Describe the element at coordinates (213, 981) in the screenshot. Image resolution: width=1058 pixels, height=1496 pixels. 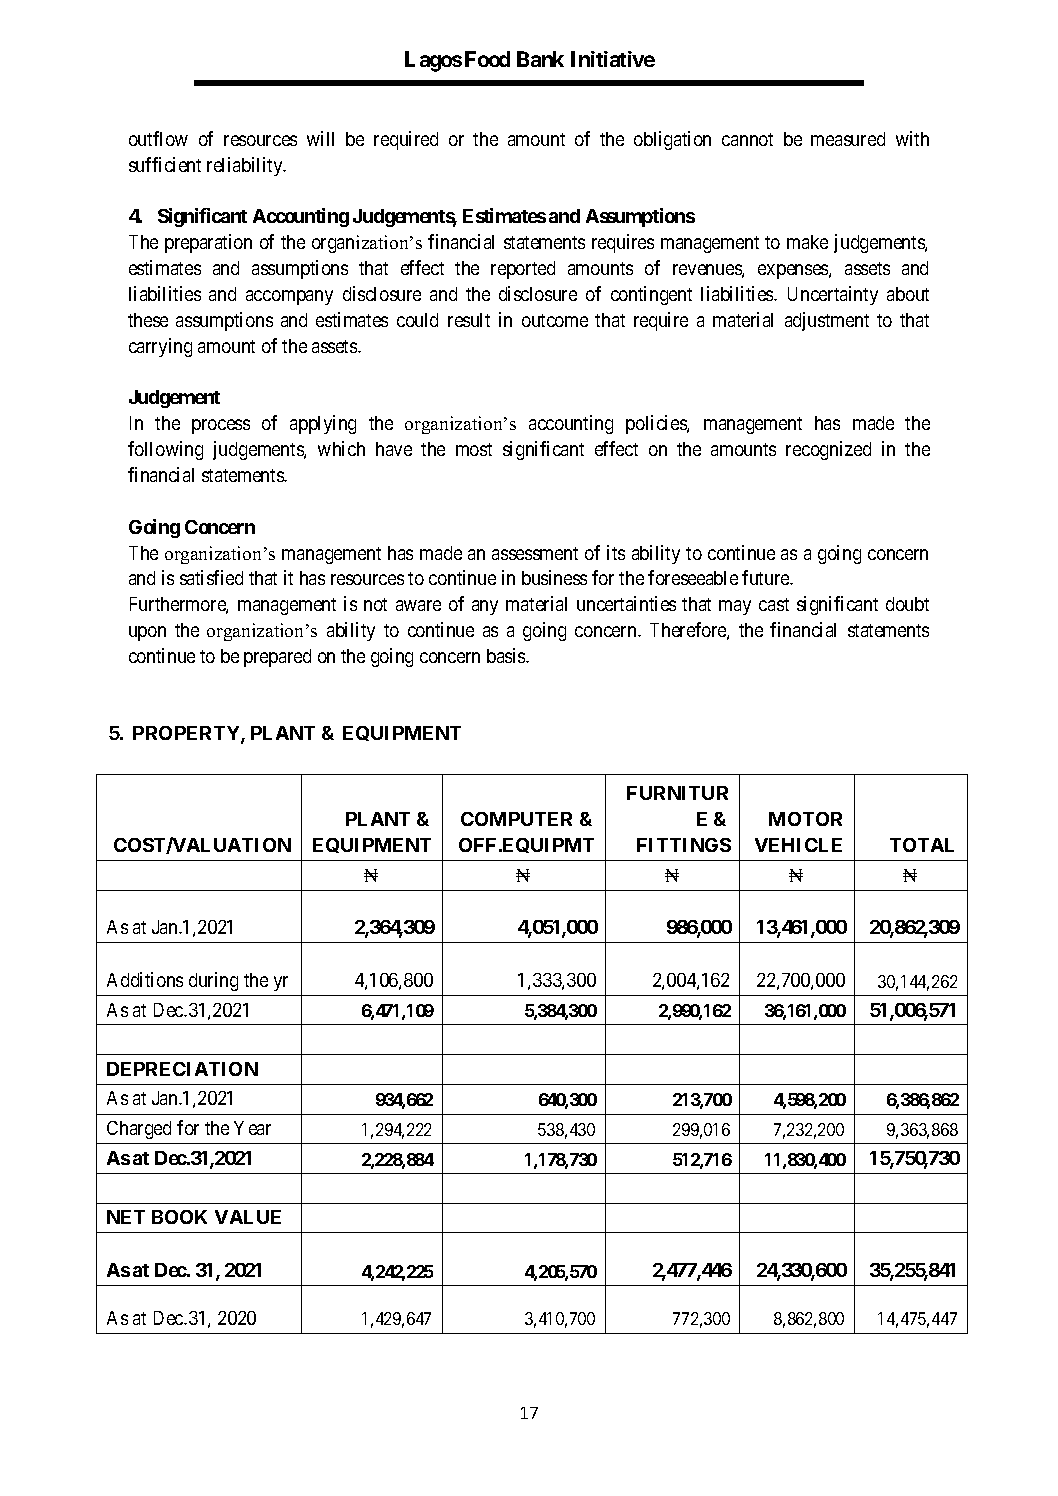
I see `during` at that location.
